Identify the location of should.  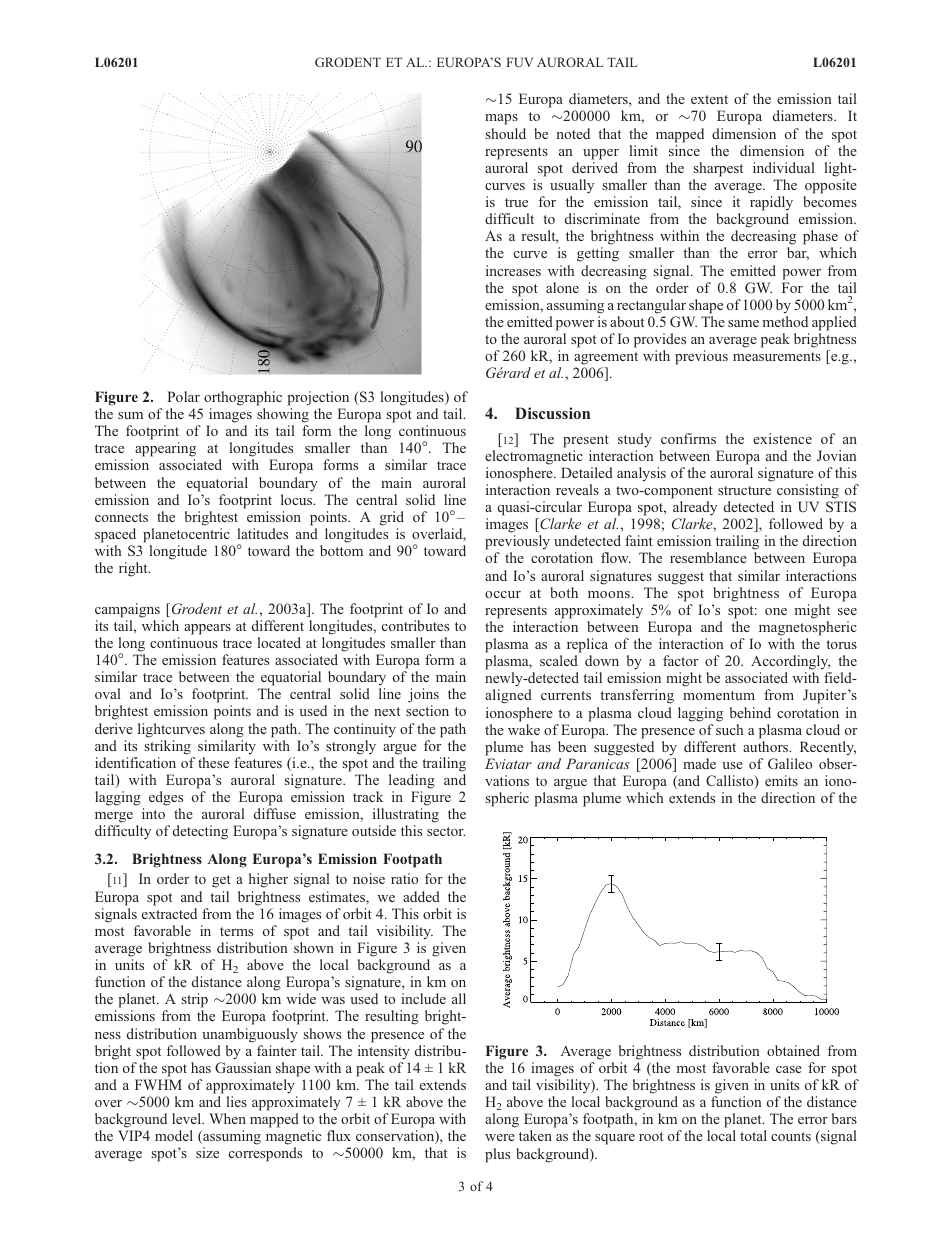
(506, 133).
